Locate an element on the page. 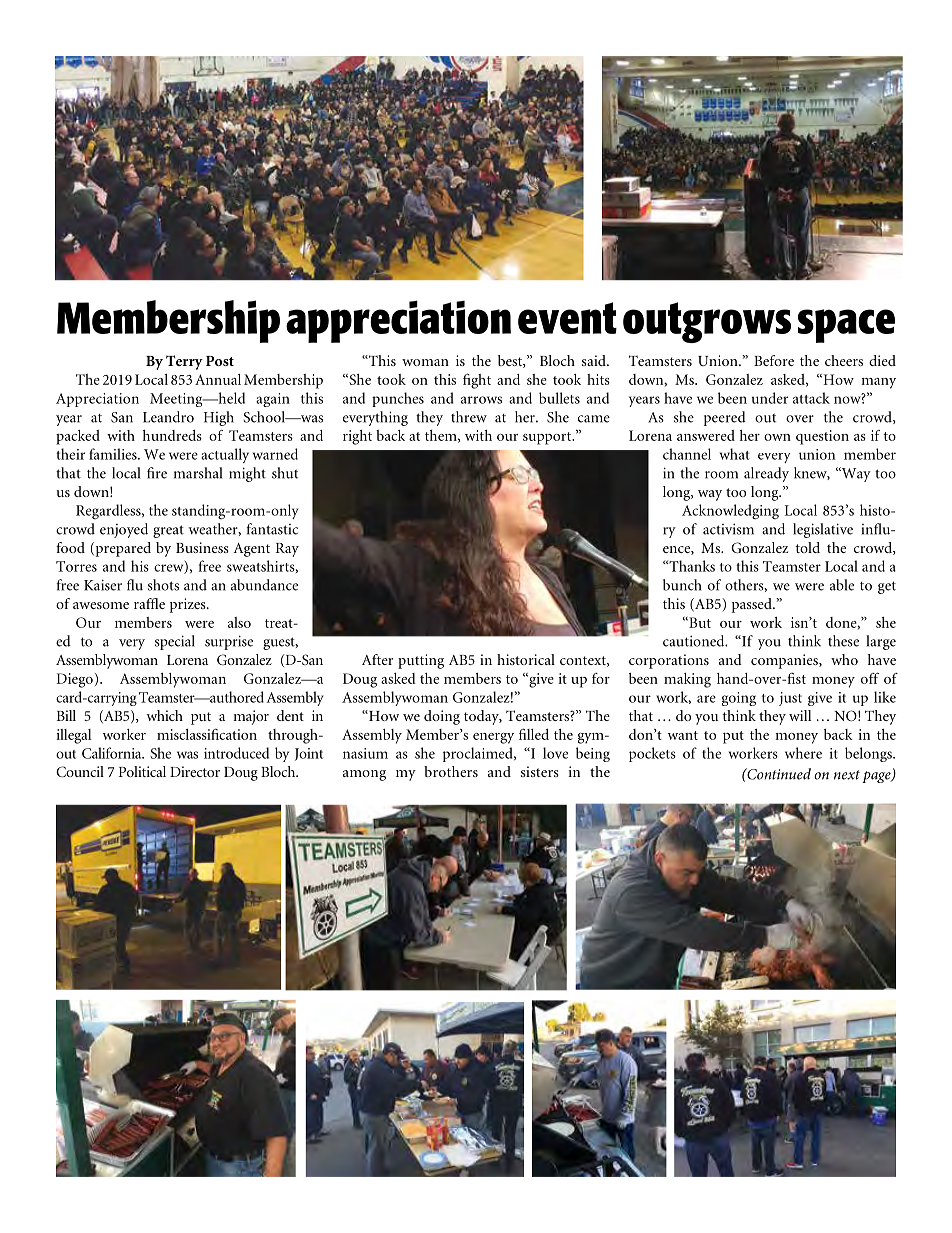  told is located at coordinates (807, 547).
